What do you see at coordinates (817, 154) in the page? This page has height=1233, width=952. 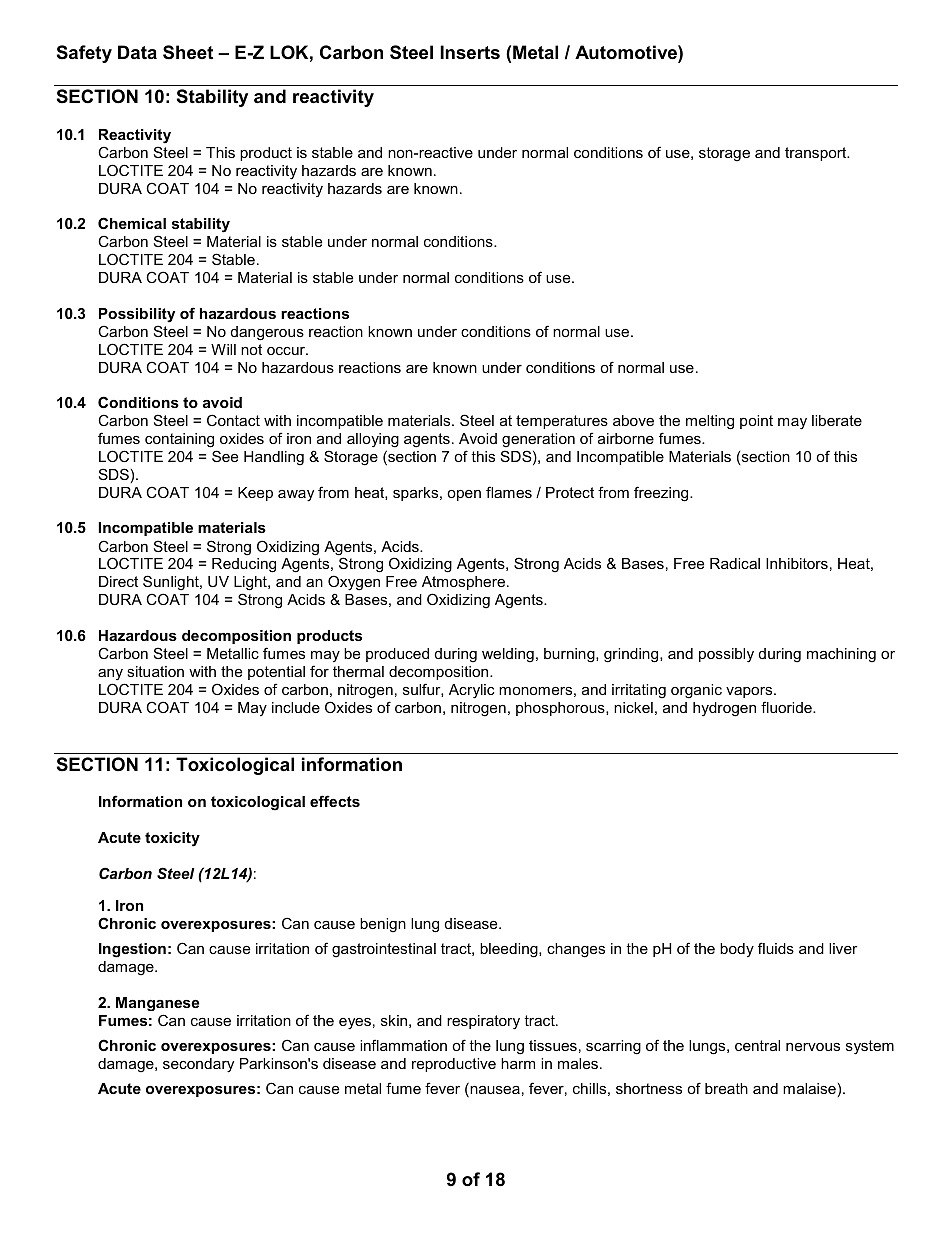 I see `transport` at bounding box center [817, 154].
